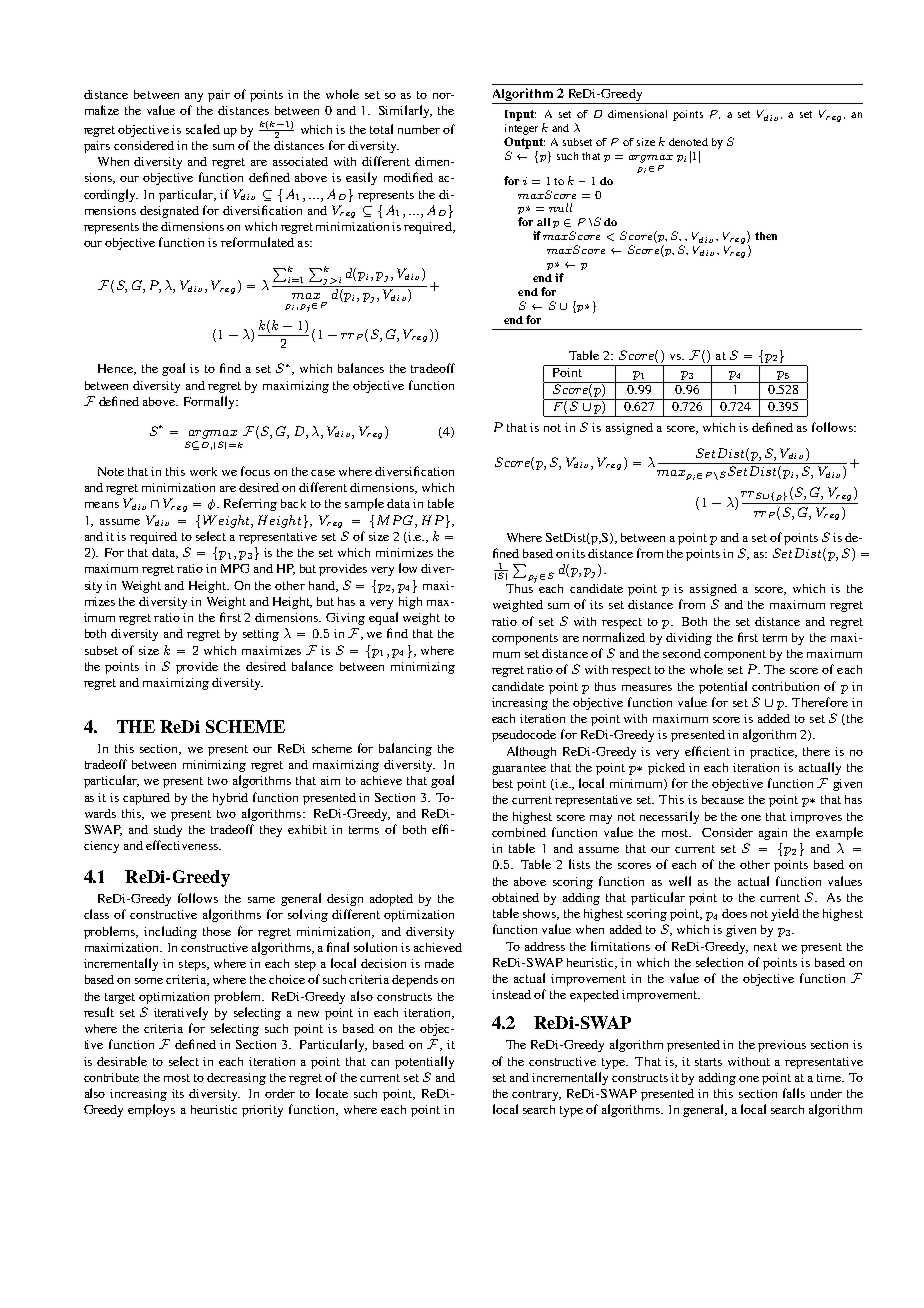  What do you see at coordinates (235, 568) in the page?
I see `MPG` at bounding box center [235, 568].
